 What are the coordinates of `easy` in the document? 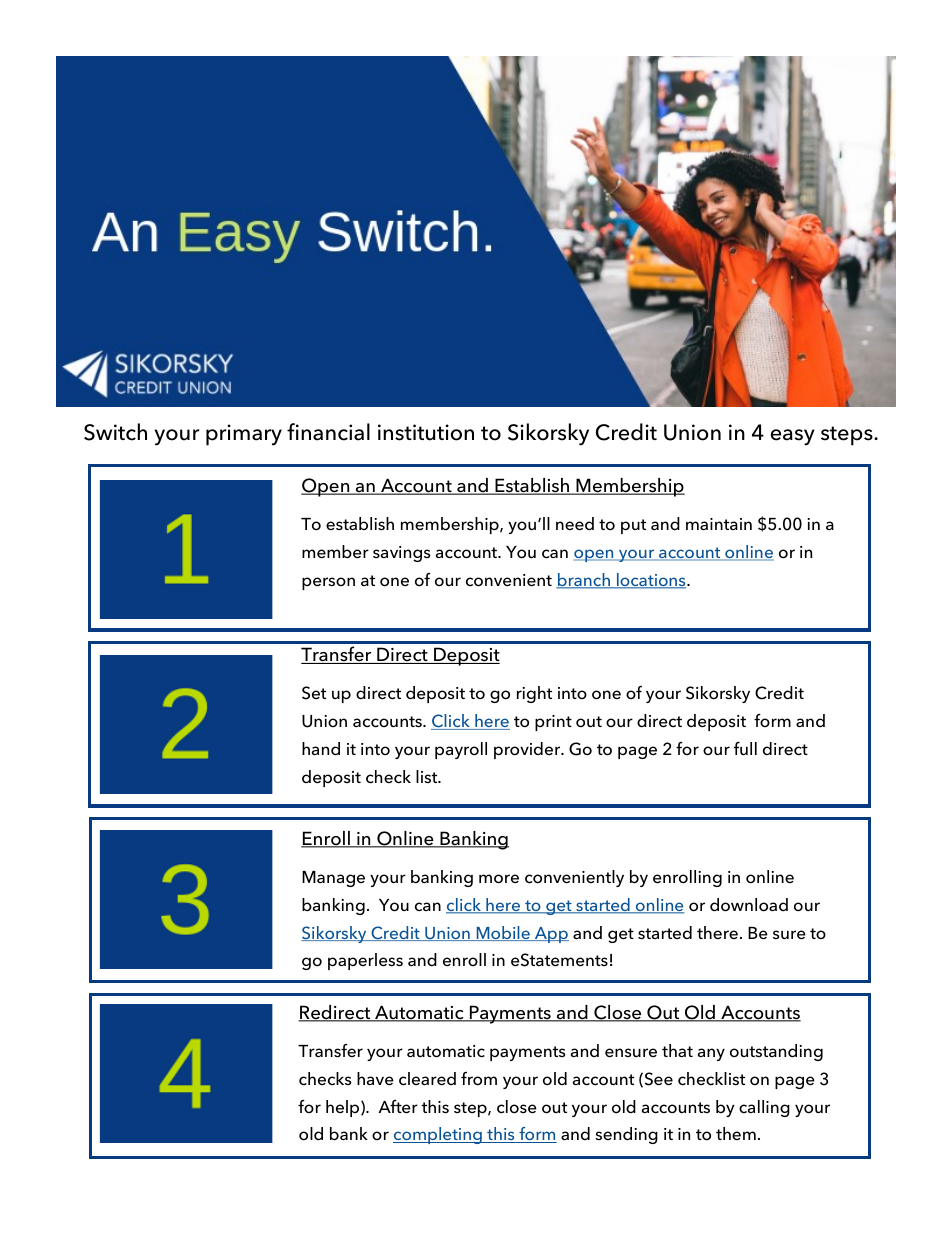 It's located at (793, 437).
